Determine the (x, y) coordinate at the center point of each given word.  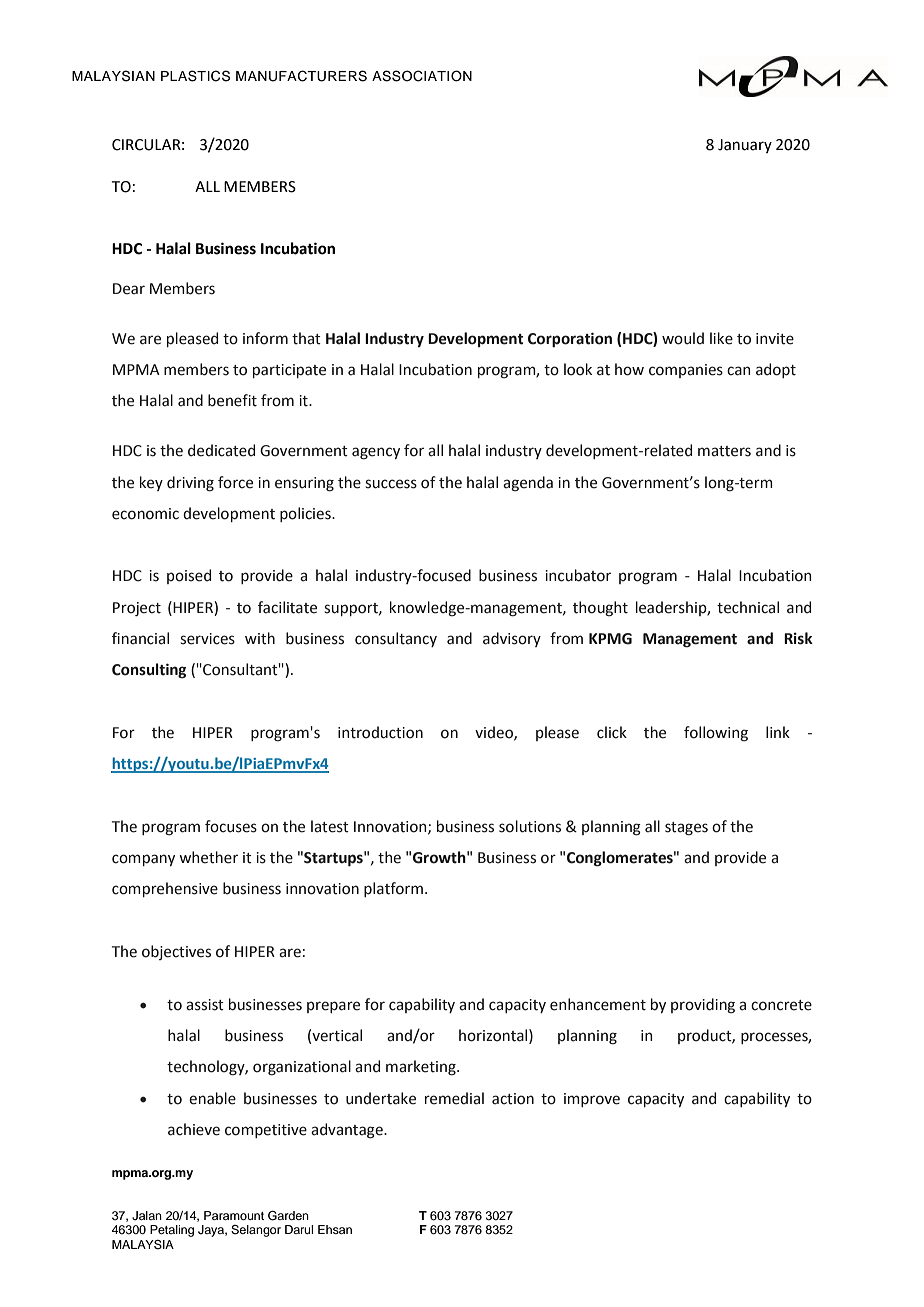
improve (592, 1100)
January (745, 146)
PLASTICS (195, 76)
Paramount (234, 1215)
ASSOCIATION (422, 76)
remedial (454, 1098)
